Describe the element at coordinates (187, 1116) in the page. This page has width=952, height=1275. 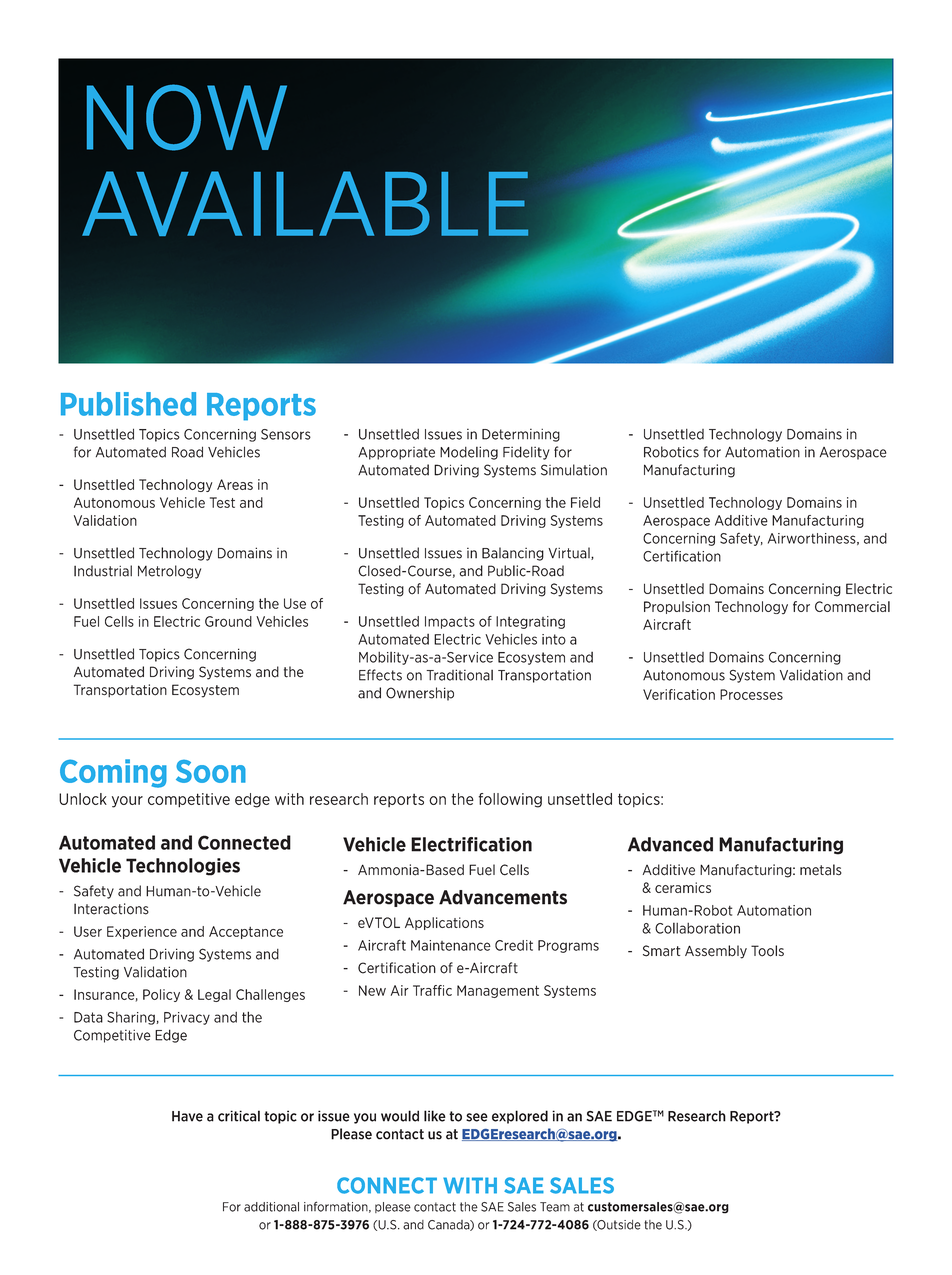
I see `Have` at that location.
